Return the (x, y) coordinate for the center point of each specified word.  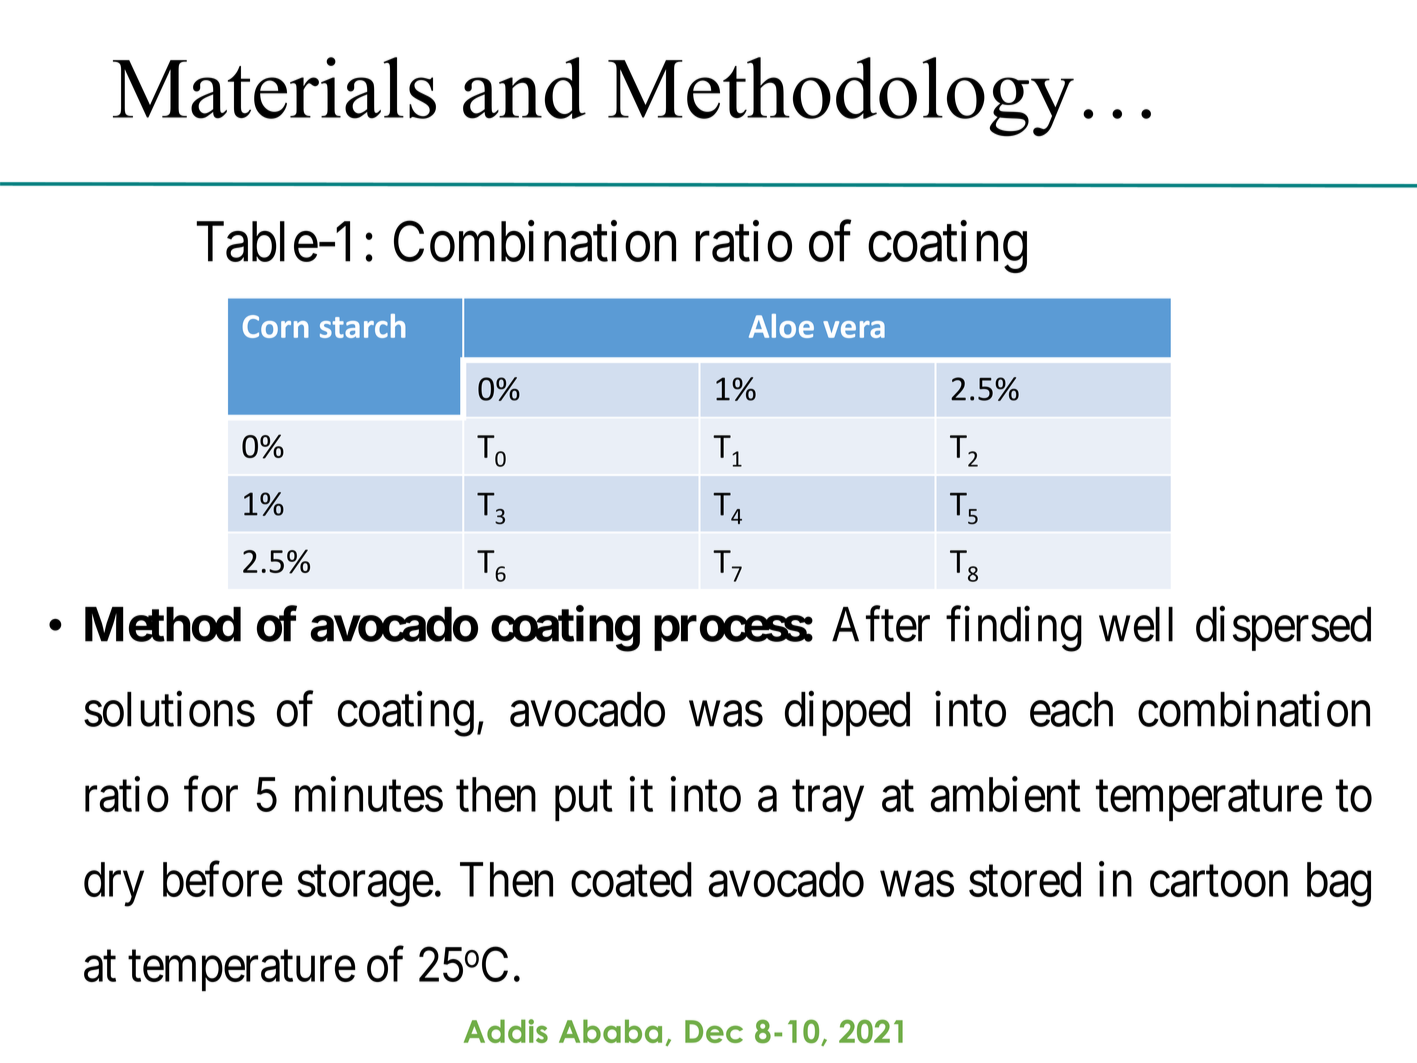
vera (854, 329)
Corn (275, 326)
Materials (274, 88)
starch (362, 326)
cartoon (1219, 882)
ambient (1006, 794)
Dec (714, 1031)
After (881, 624)
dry (114, 884)
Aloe (781, 326)
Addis (506, 1031)
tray (828, 802)
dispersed (1283, 629)
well (1136, 624)
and (524, 88)
